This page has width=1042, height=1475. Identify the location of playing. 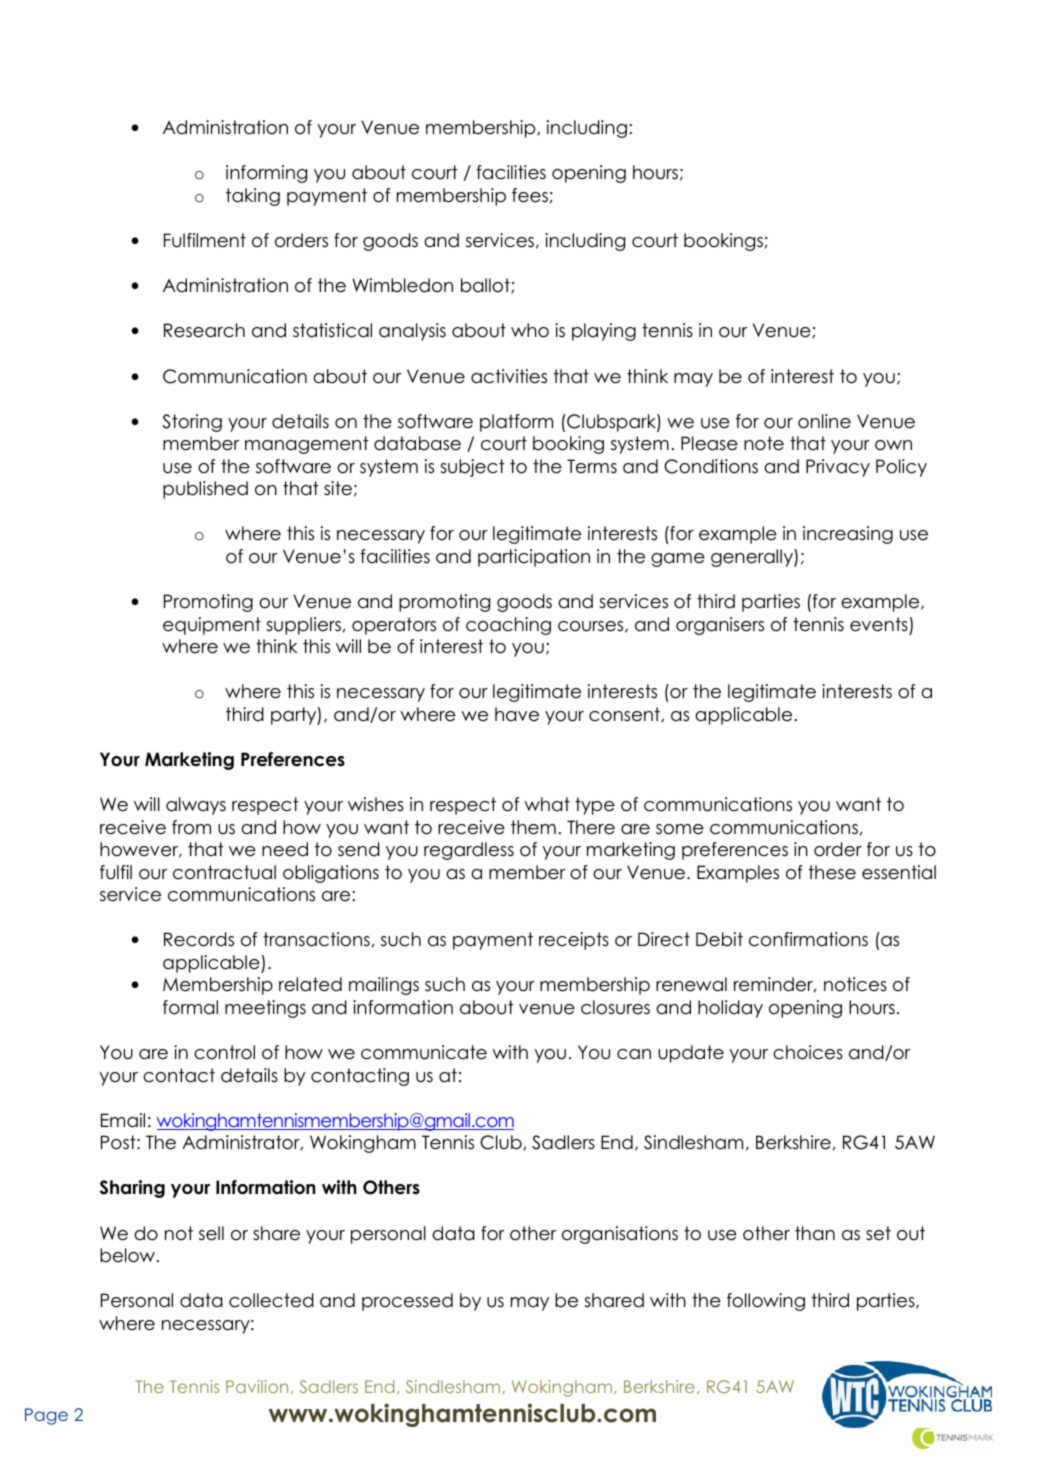
(604, 332).
